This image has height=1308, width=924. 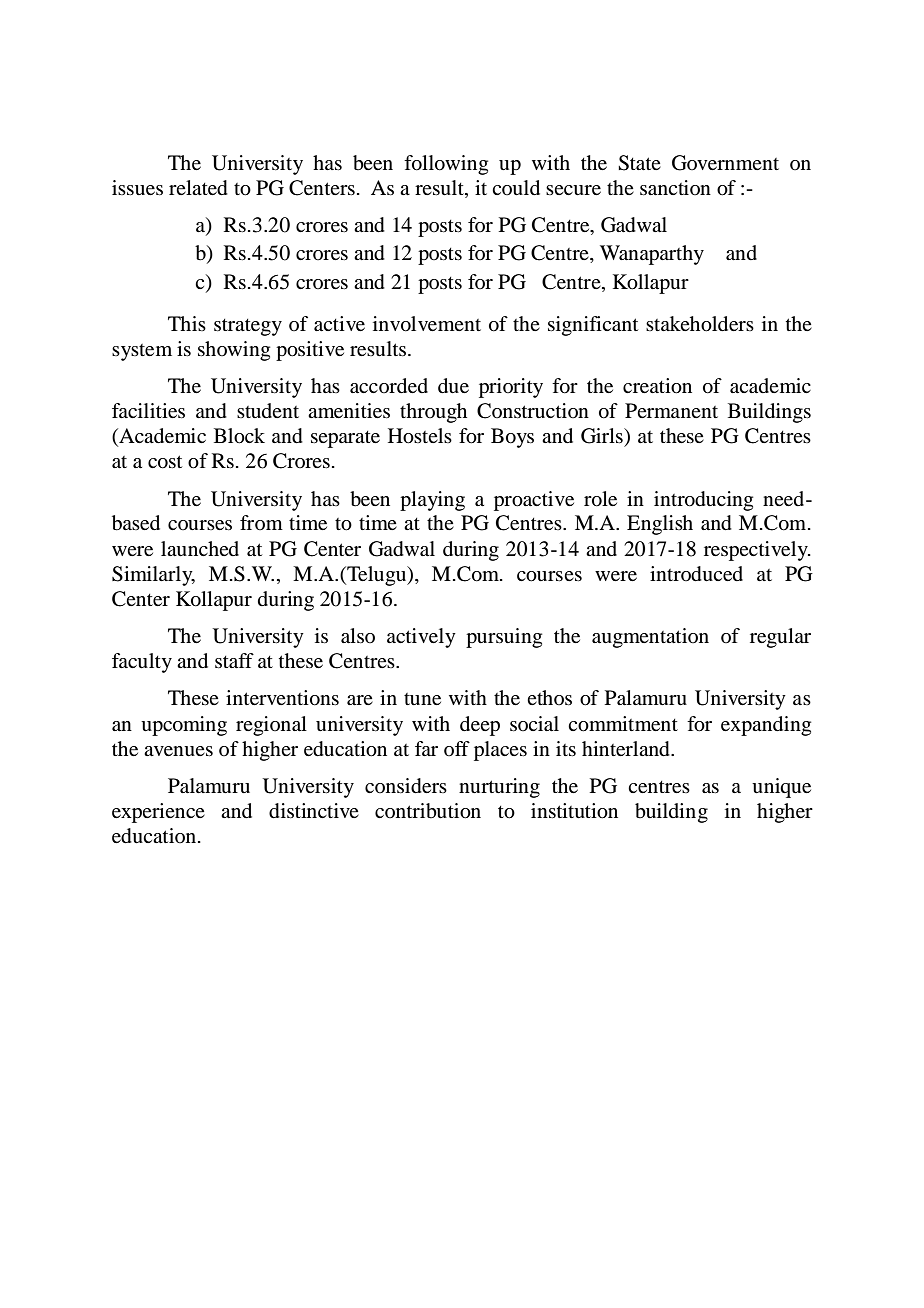 I want to click on student, so click(x=268, y=410).
